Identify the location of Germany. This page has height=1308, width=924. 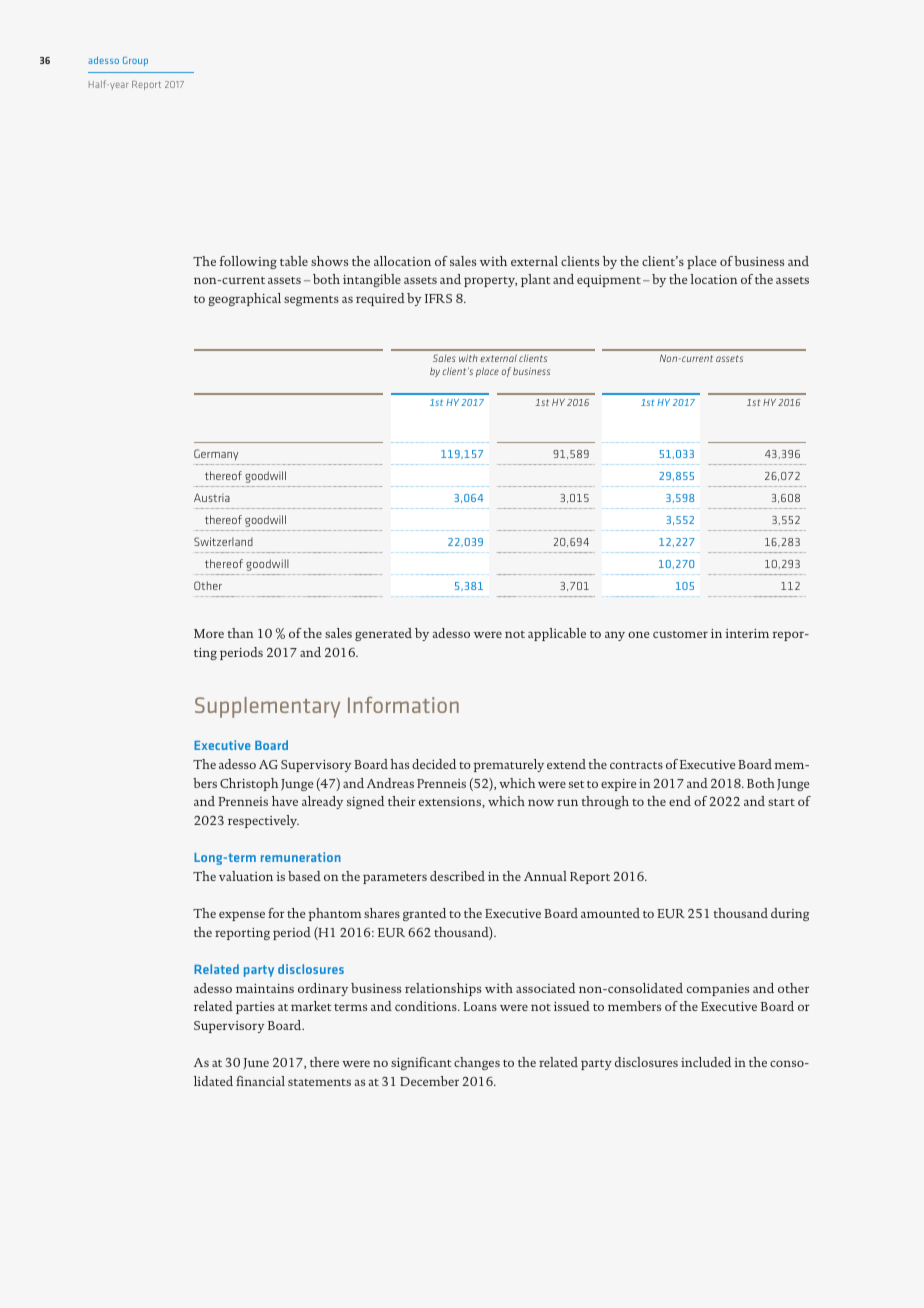
(216, 455).
